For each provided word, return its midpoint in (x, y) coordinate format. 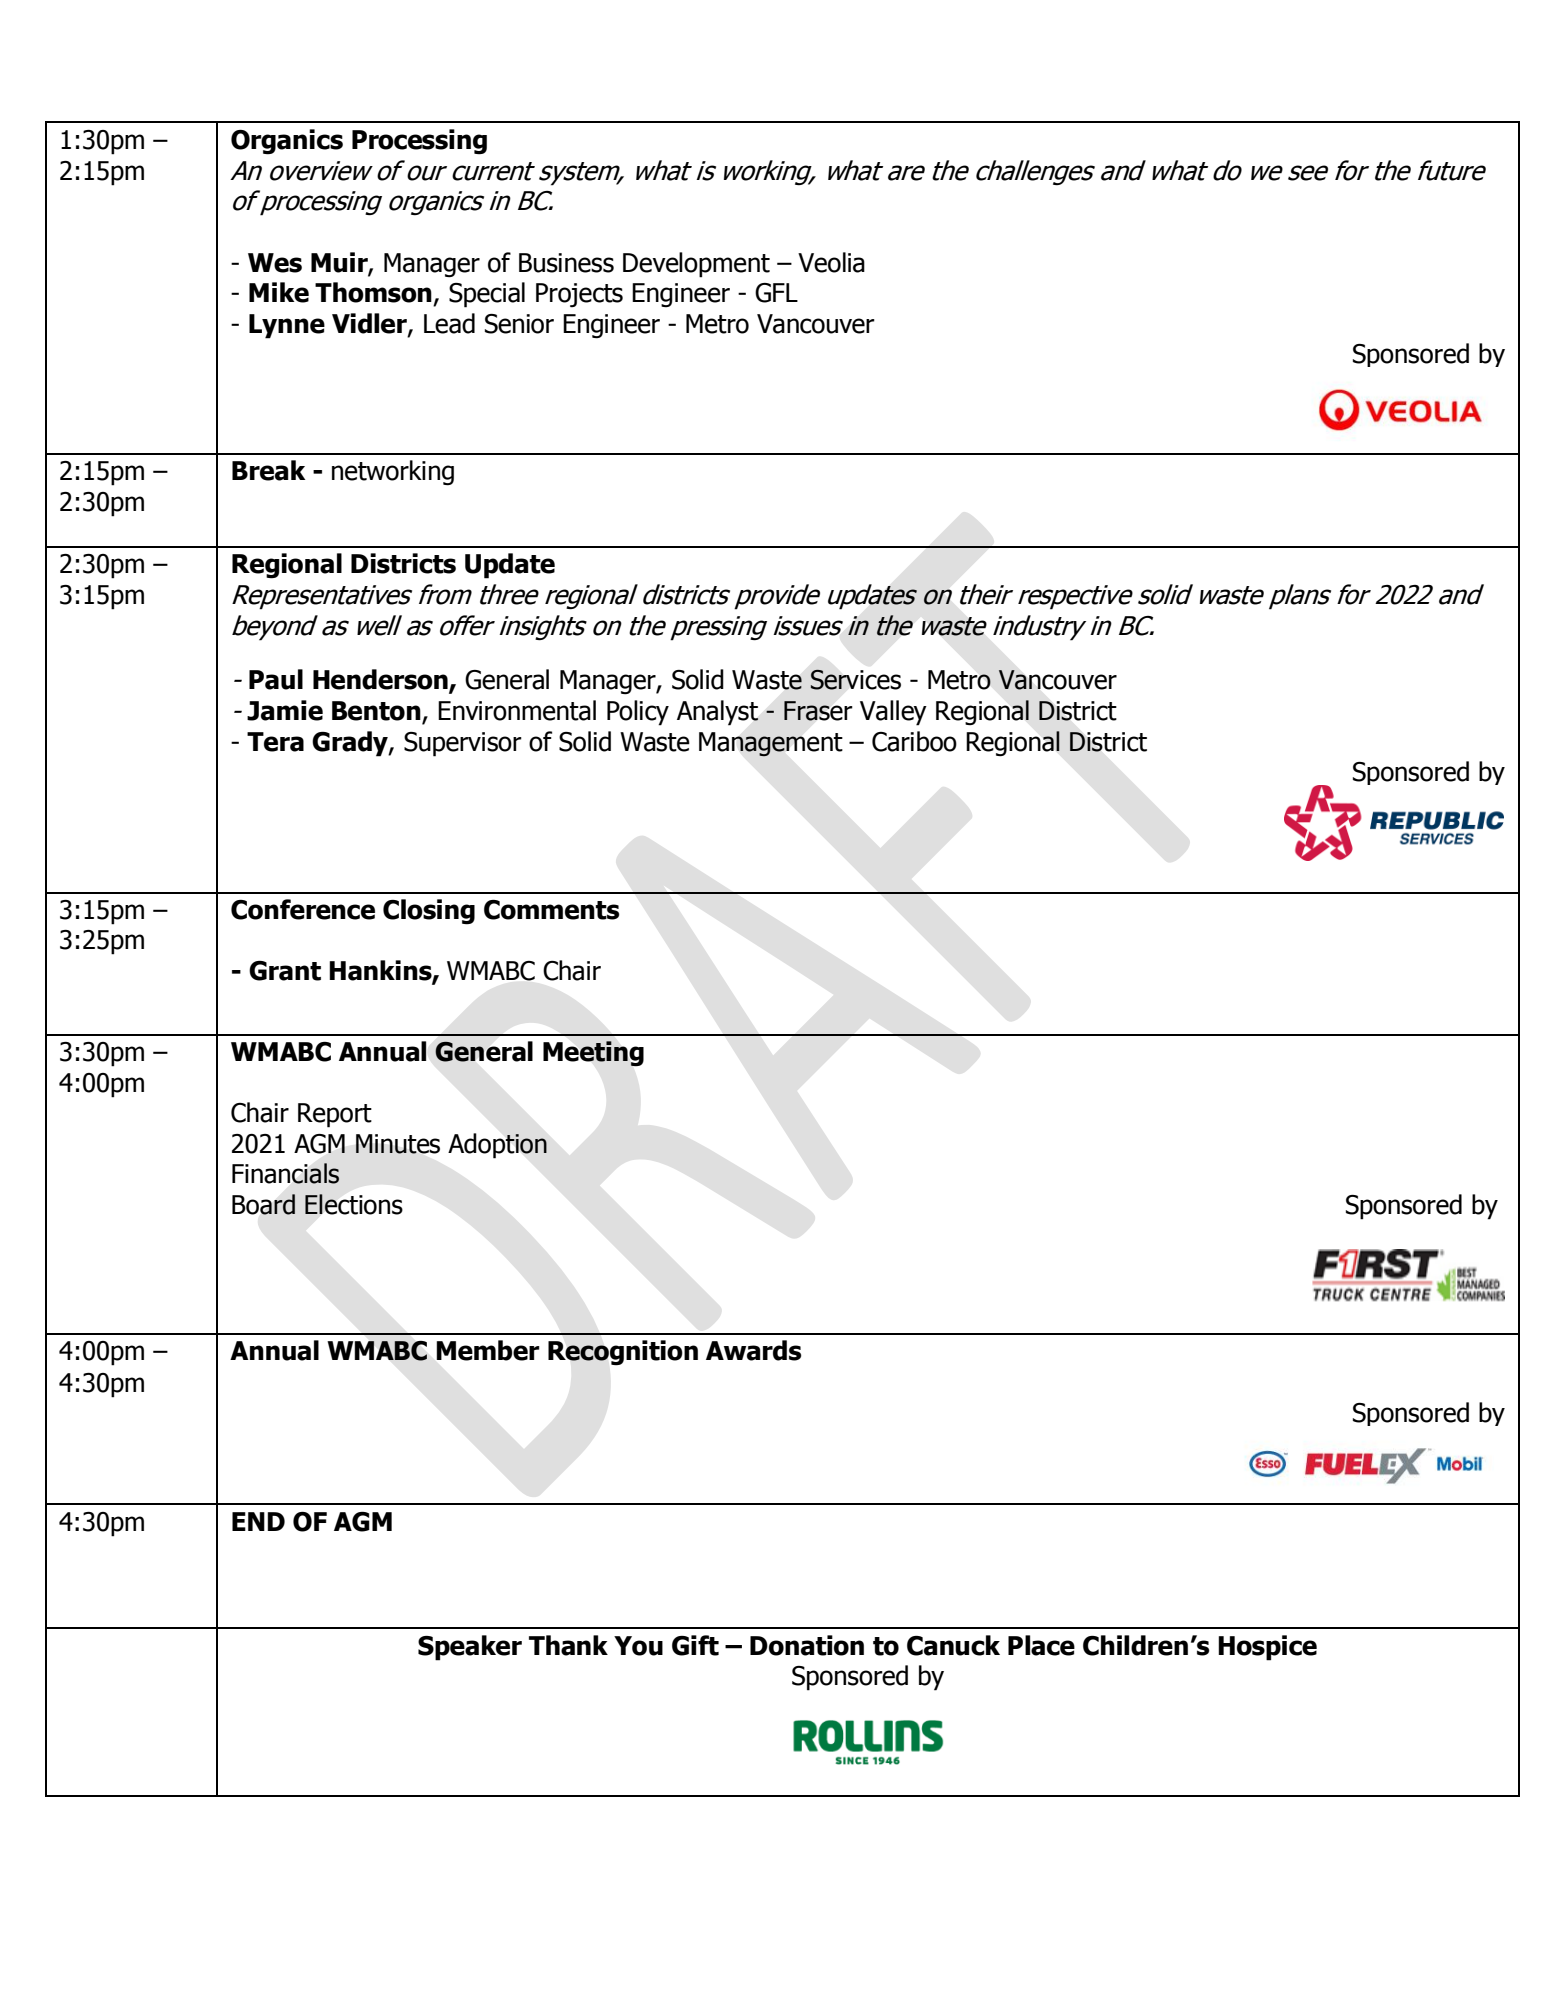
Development (696, 265)
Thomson (373, 292)
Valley (893, 713)
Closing (429, 912)
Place (1041, 1645)
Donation (807, 1645)
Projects (579, 295)
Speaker (470, 1648)
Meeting (593, 1054)
